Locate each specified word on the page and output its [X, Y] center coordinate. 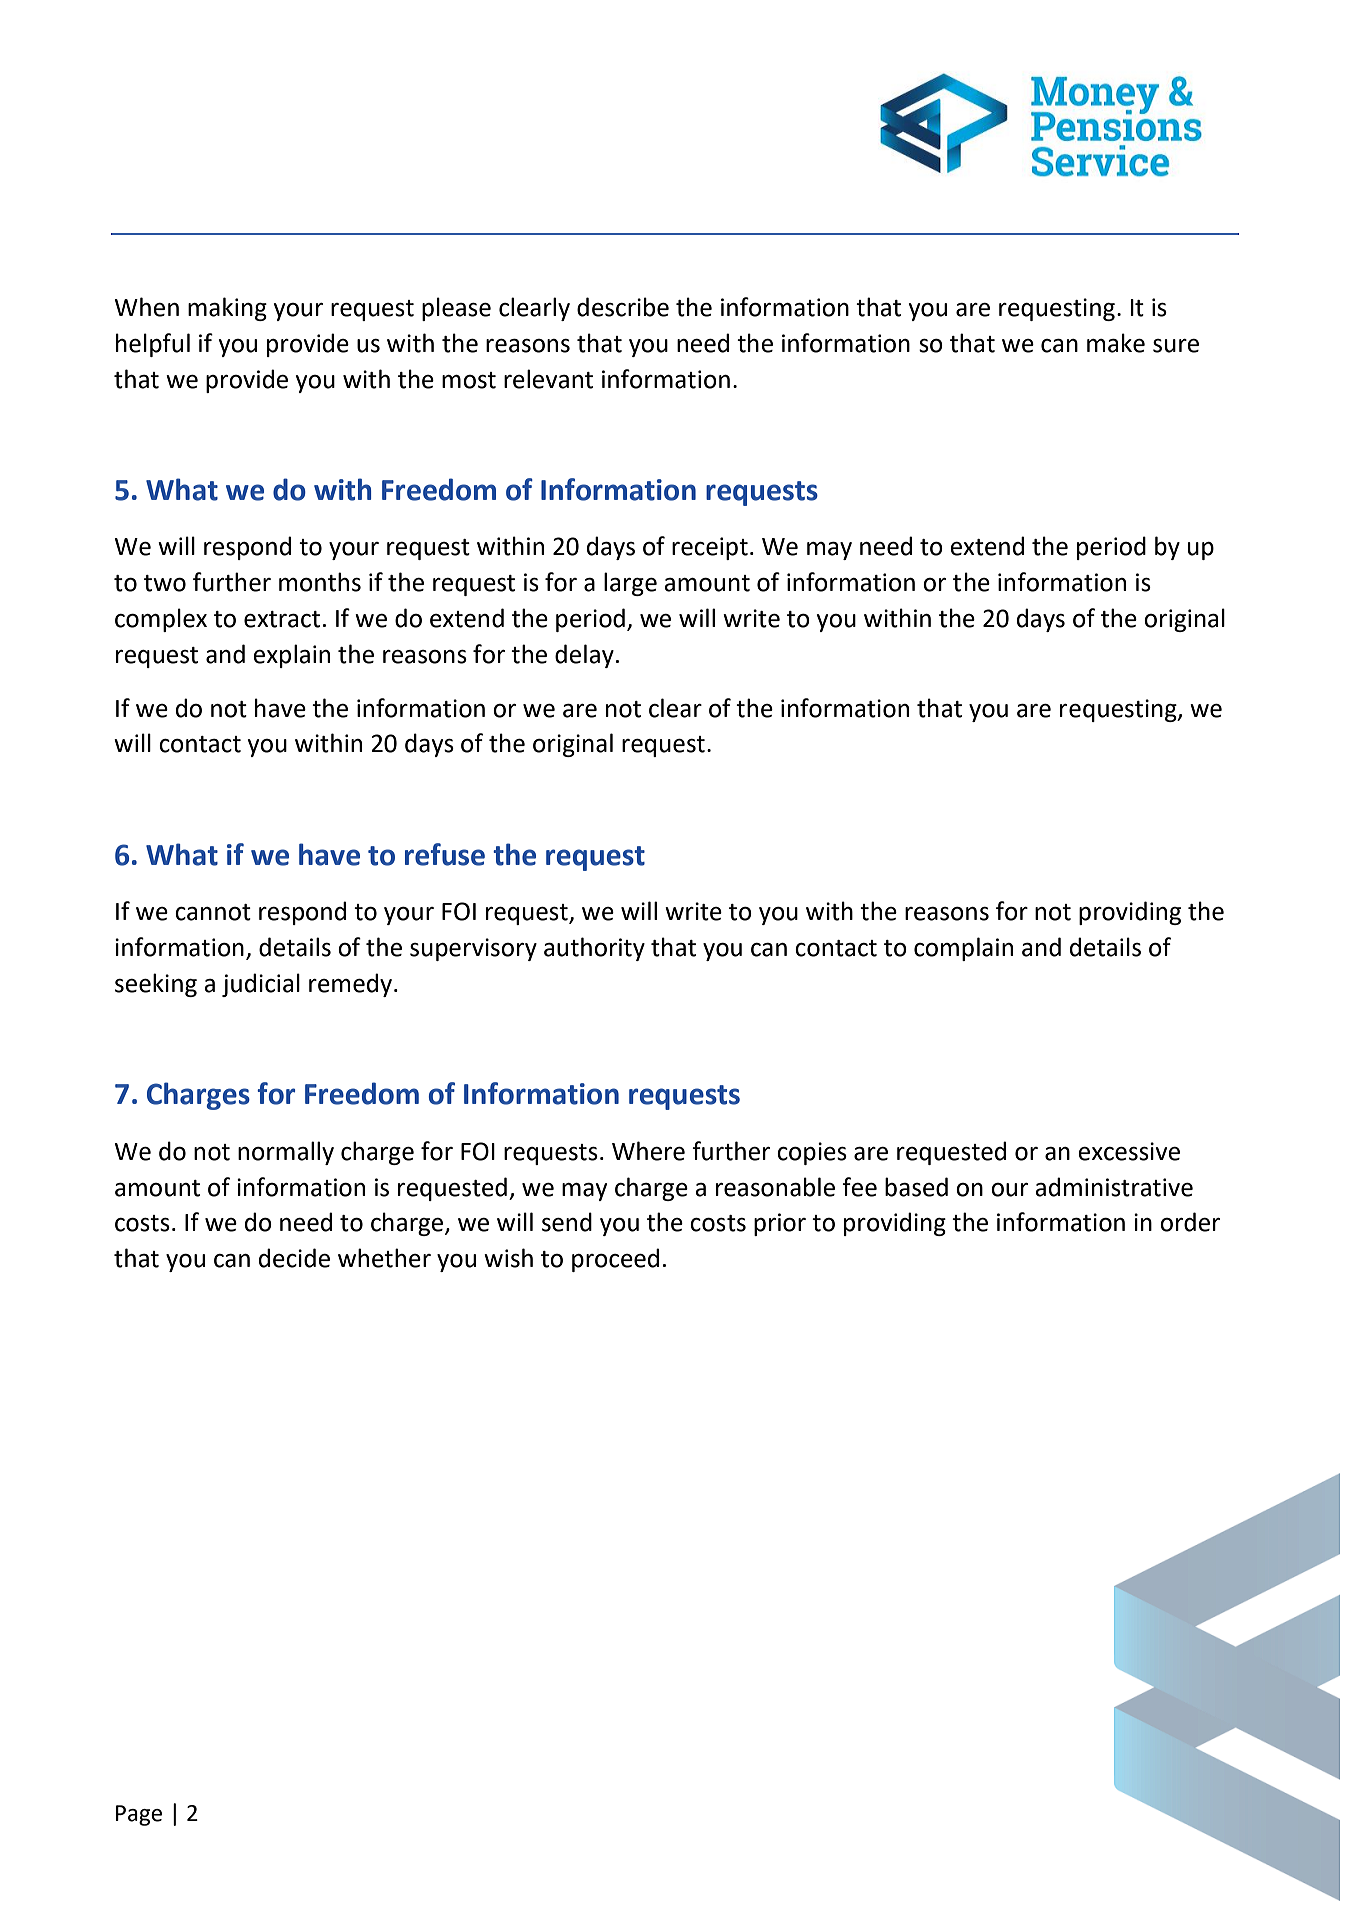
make [1116, 343]
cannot [213, 912]
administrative [1114, 1187]
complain [963, 949]
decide [294, 1258]
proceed [615, 1260]
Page [139, 1815]
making [227, 309]
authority [594, 949]
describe [623, 307]
